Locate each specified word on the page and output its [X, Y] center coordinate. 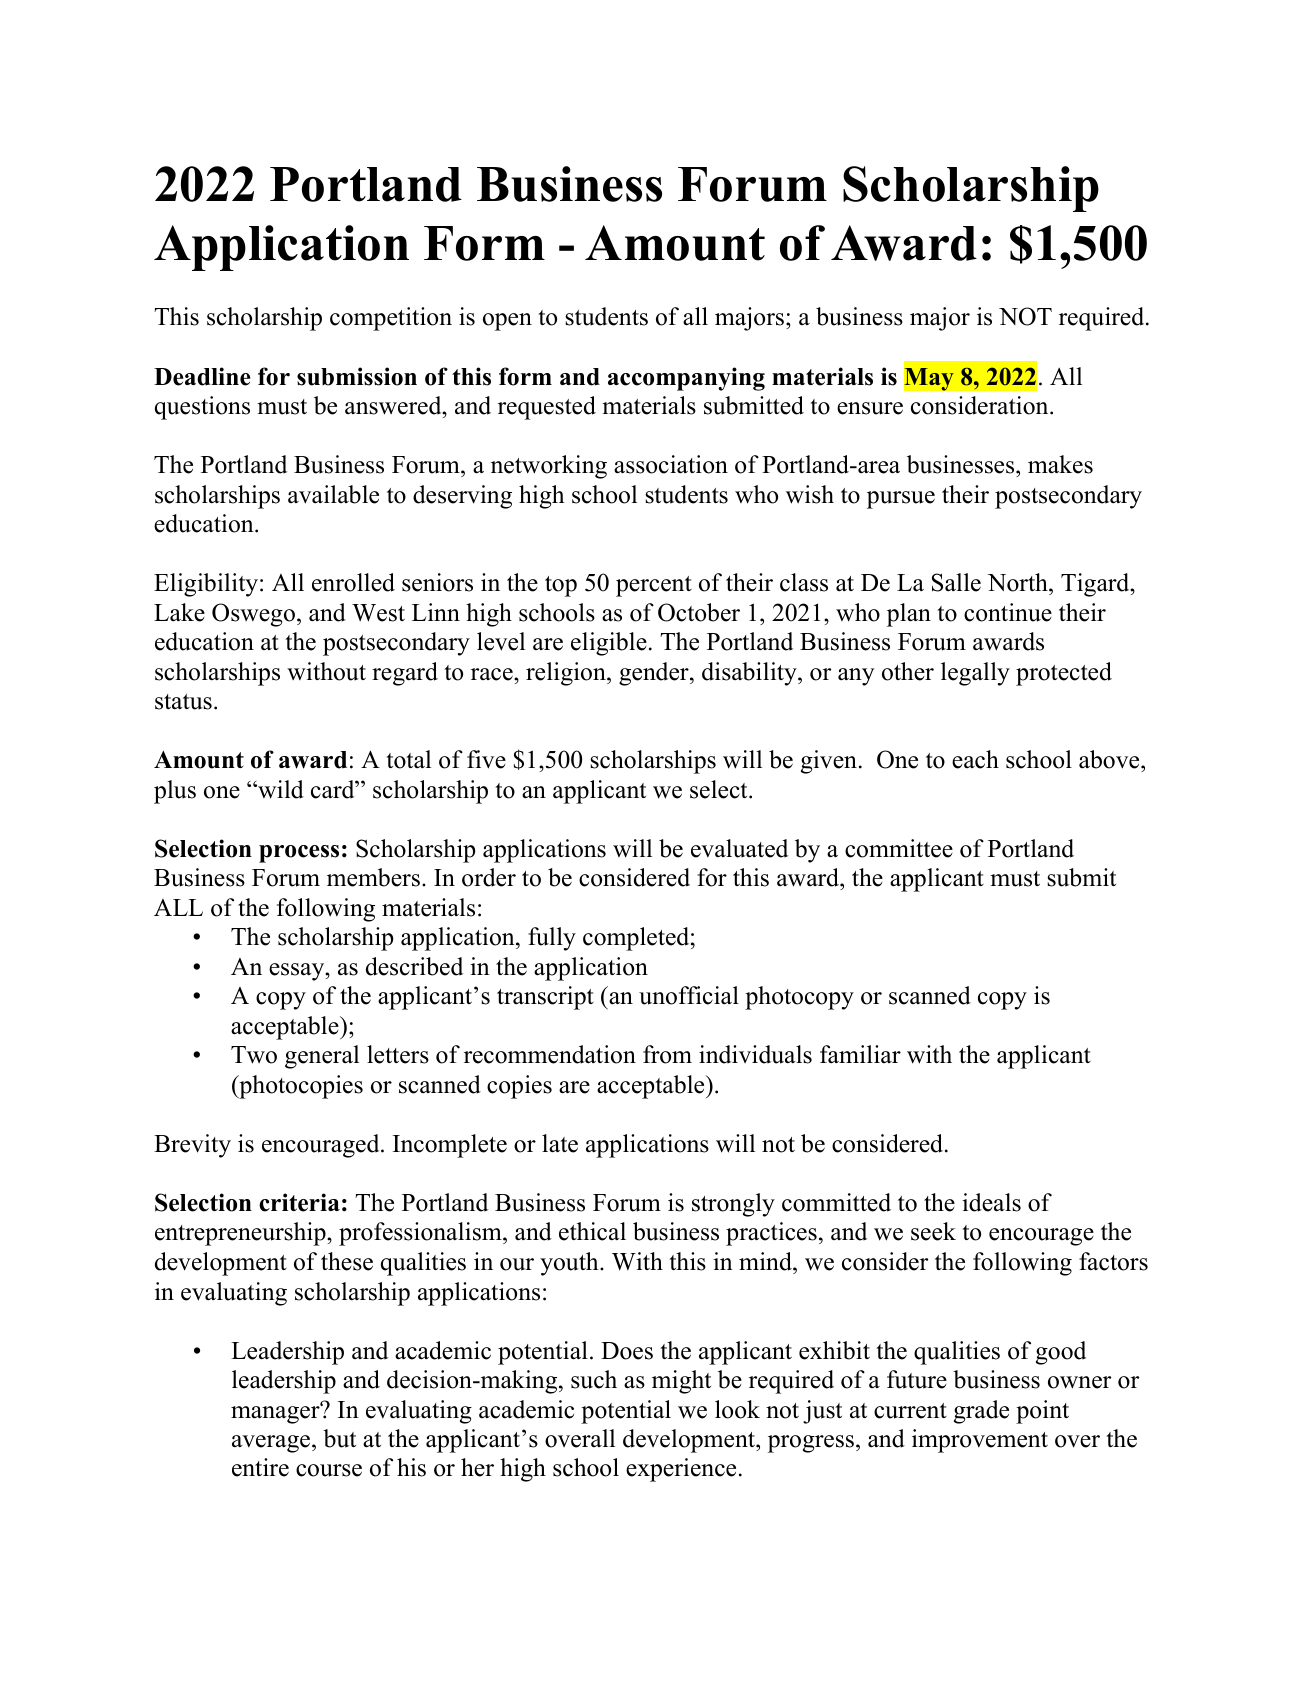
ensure [870, 408]
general [322, 1057]
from [667, 1054]
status [183, 702]
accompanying [686, 379]
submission [357, 376]
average [272, 1444]
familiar [860, 1054]
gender [655, 674]
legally [975, 674]
